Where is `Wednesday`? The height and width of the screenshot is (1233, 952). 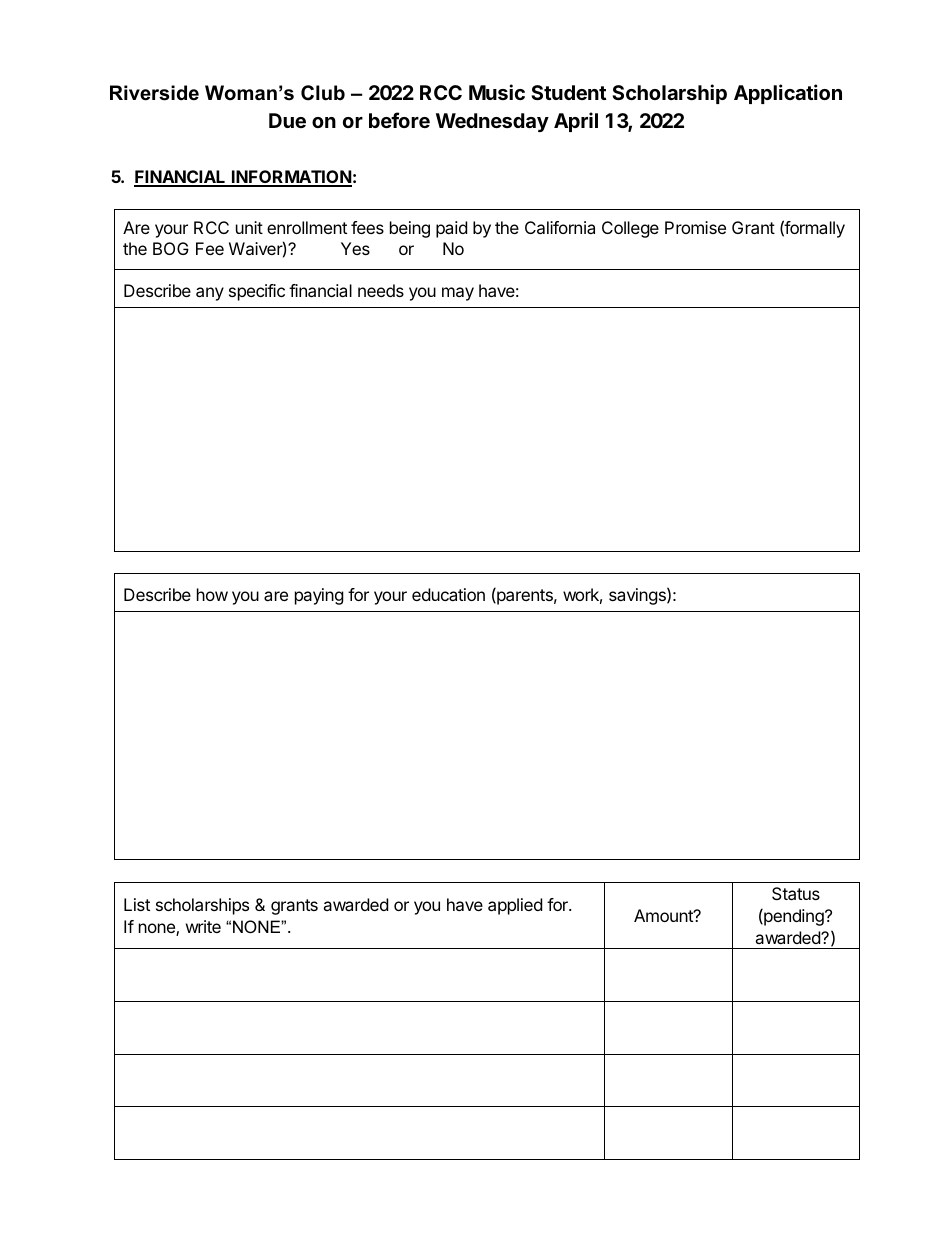 Wednesday is located at coordinates (492, 122).
